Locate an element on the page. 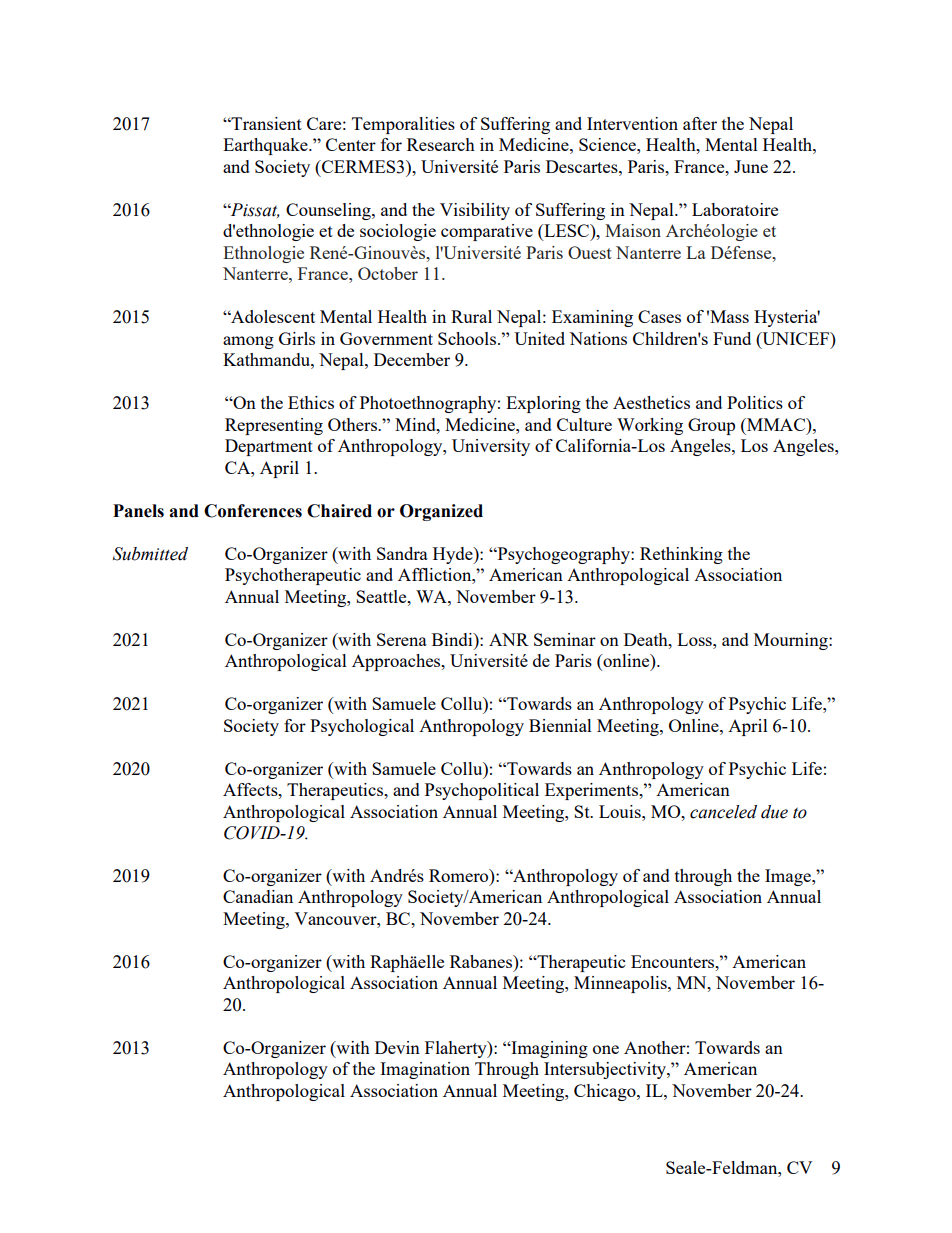 The image size is (952, 1233). Loss is located at coordinates (695, 639).
